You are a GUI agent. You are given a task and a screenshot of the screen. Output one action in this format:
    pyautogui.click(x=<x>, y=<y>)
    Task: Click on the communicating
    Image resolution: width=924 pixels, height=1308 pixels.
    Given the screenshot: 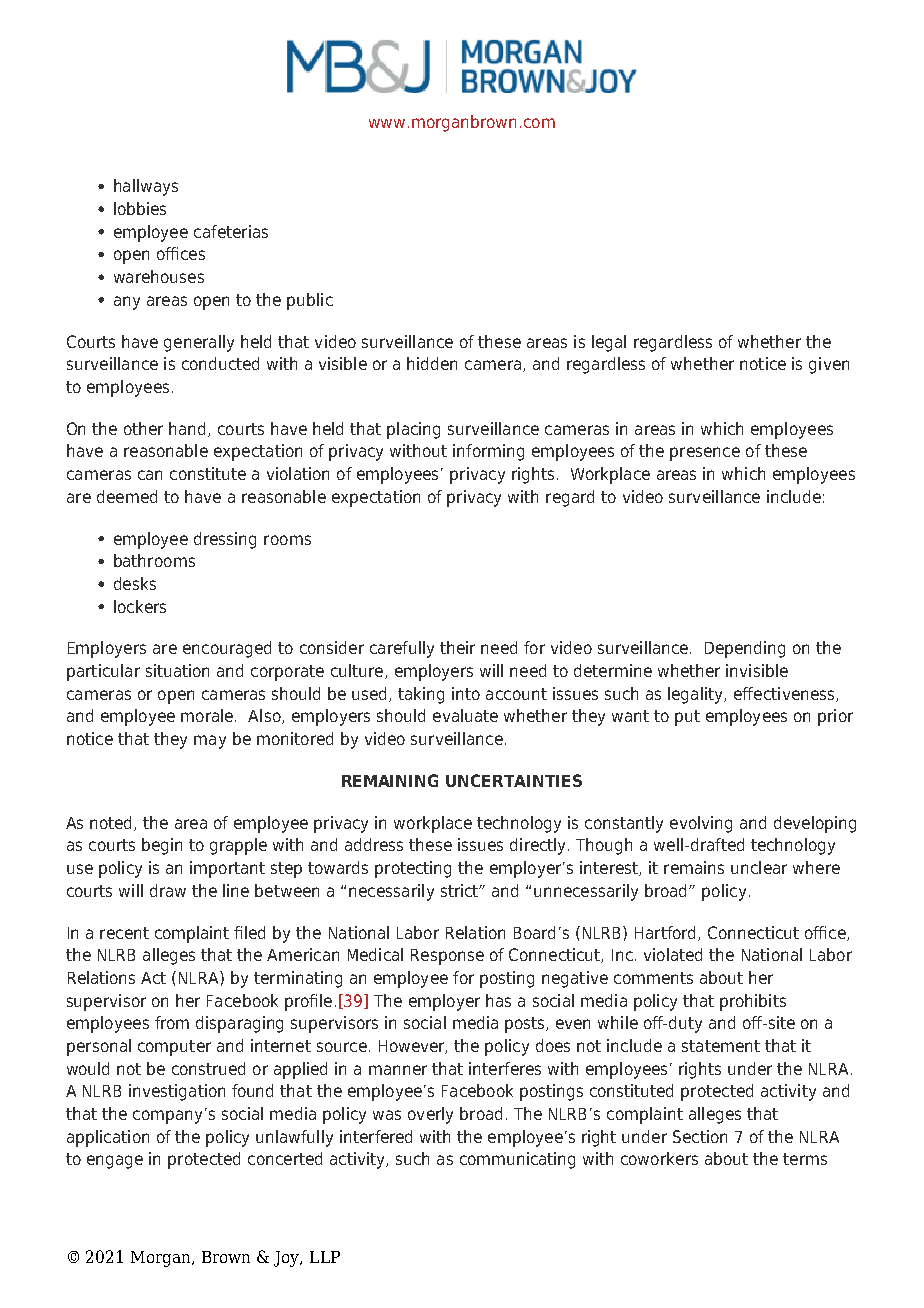 What is the action you would take?
    pyautogui.click(x=517, y=1160)
